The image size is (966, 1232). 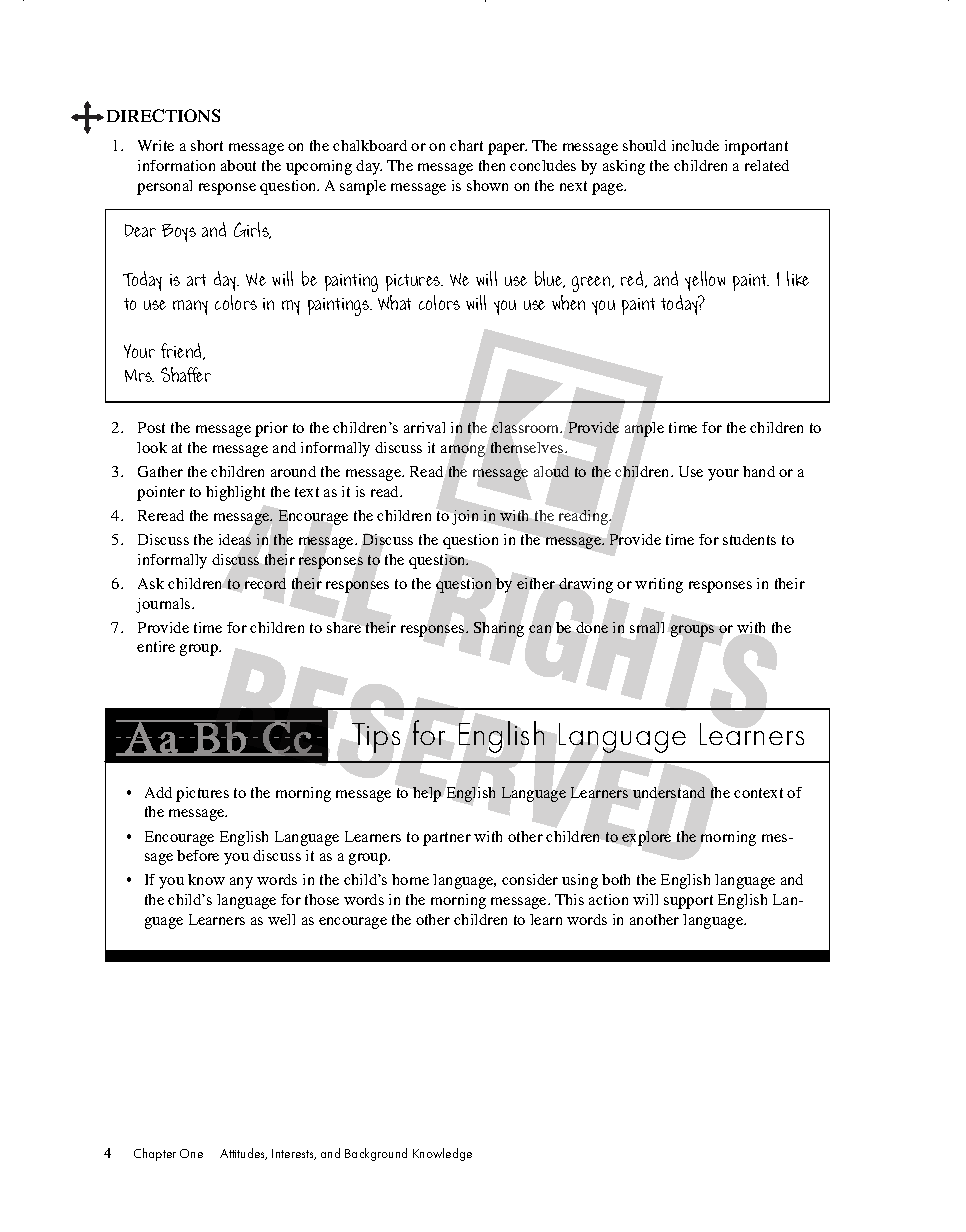 What do you see at coordinates (669, 792) in the screenshot?
I see `understand` at bounding box center [669, 792].
